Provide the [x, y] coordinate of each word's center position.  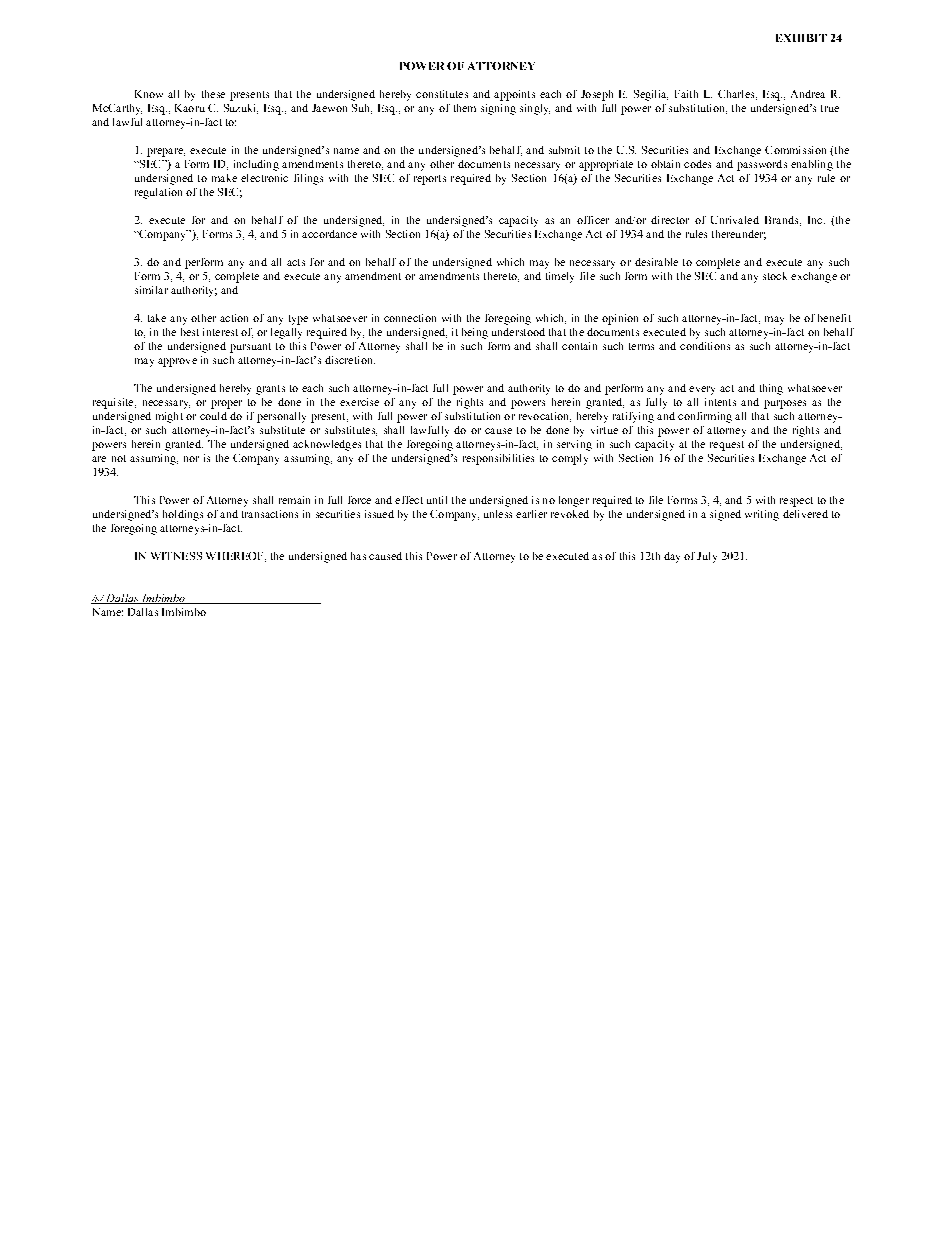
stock [775, 276]
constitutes [442, 94]
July [707, 557]
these [213, 94]
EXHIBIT [801, 38]
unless [498, 514]
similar [151, 290]
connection [410, 318]
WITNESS [176, 556]
